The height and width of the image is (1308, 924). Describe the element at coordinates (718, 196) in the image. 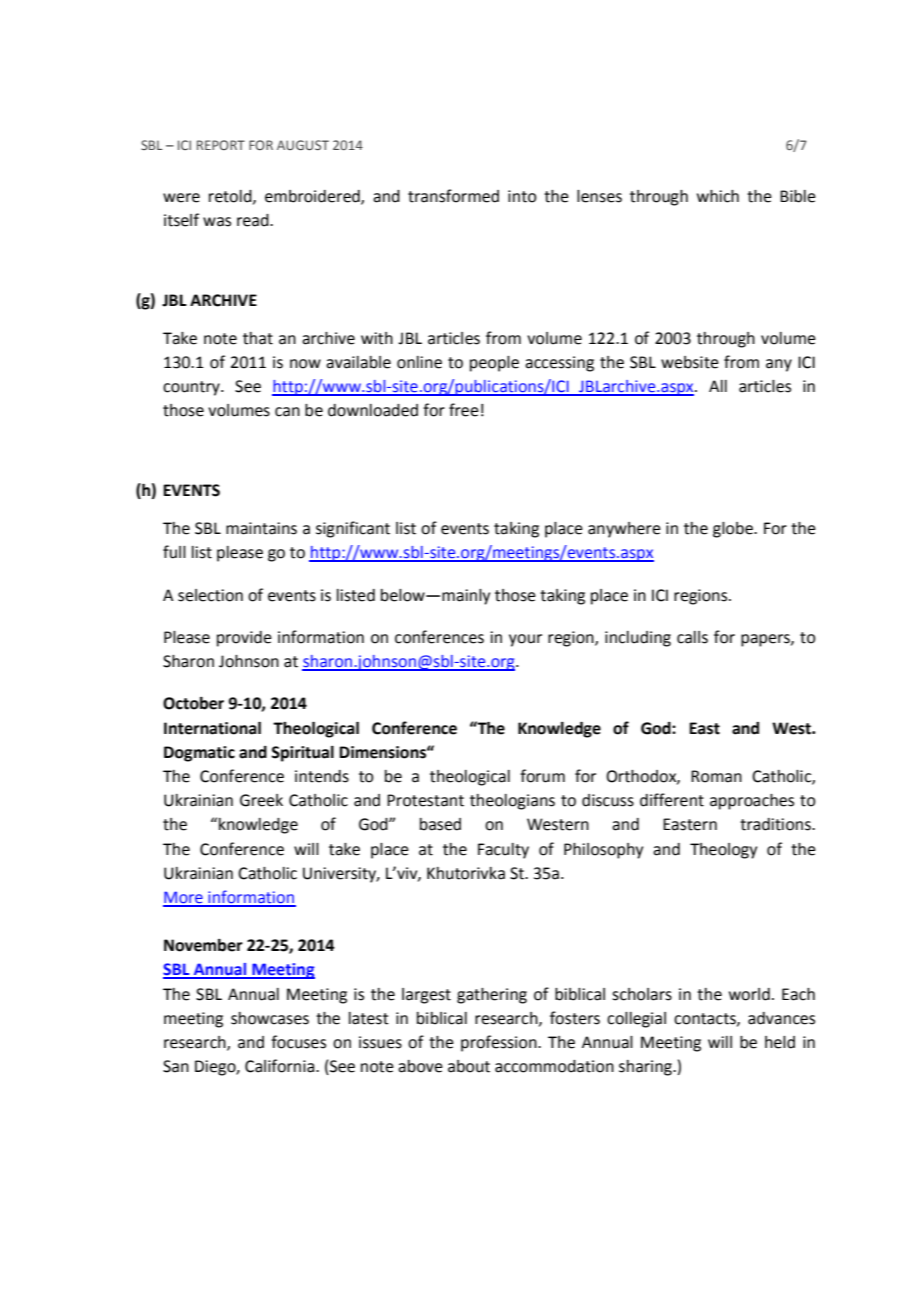

I see `which` at that location.
